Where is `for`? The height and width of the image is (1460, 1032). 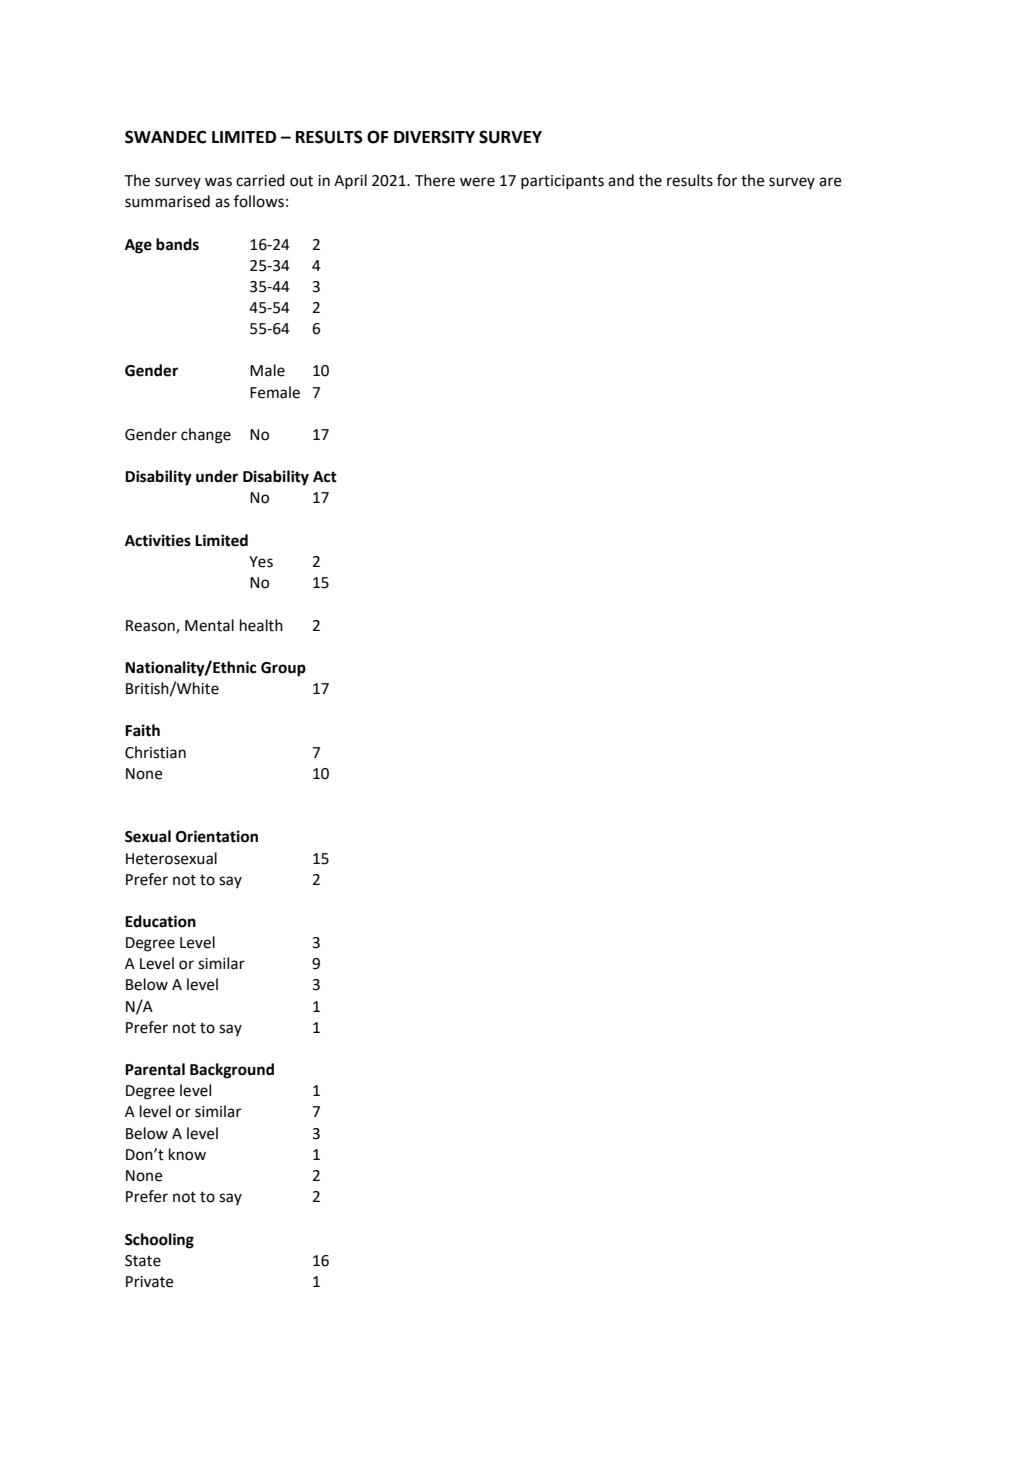
for is located at coordinates (727, 180).
